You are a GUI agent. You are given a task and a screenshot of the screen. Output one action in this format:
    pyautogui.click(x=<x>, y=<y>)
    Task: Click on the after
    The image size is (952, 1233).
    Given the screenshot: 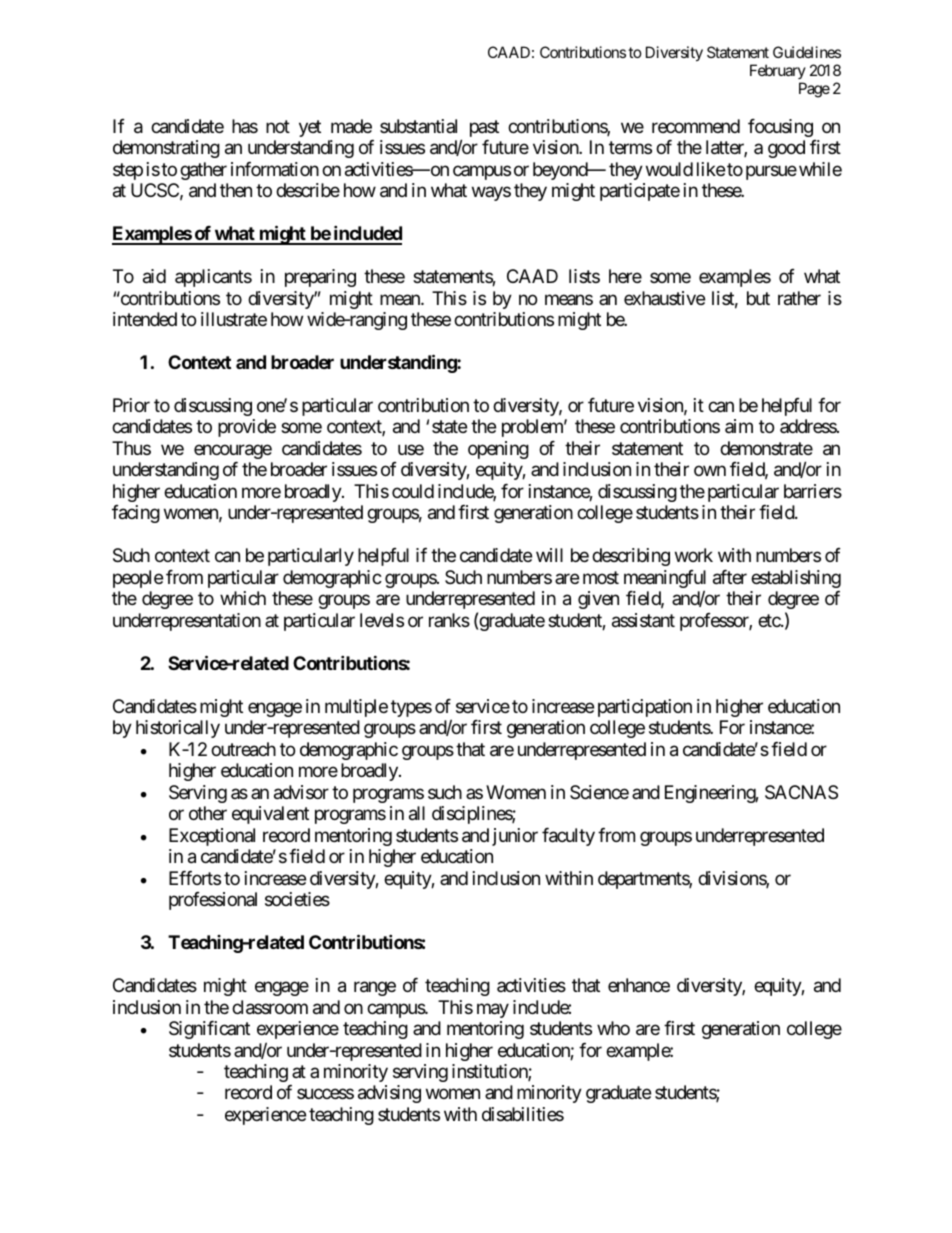 What is the action you would take?
    pyautogui.click(x=730, y=577)
